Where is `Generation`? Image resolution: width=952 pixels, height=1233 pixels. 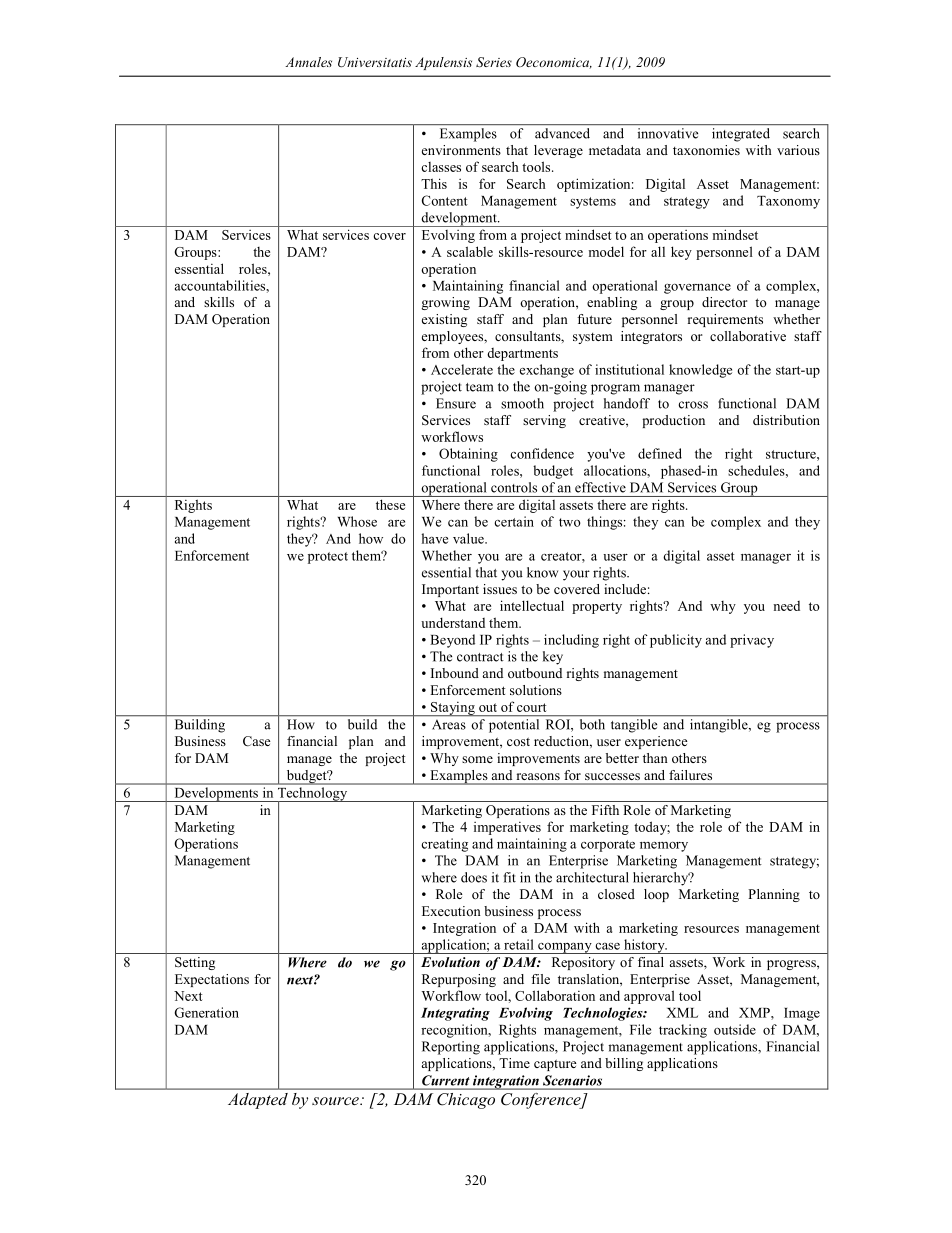 Generation is located at coordinates (206, 1012).
